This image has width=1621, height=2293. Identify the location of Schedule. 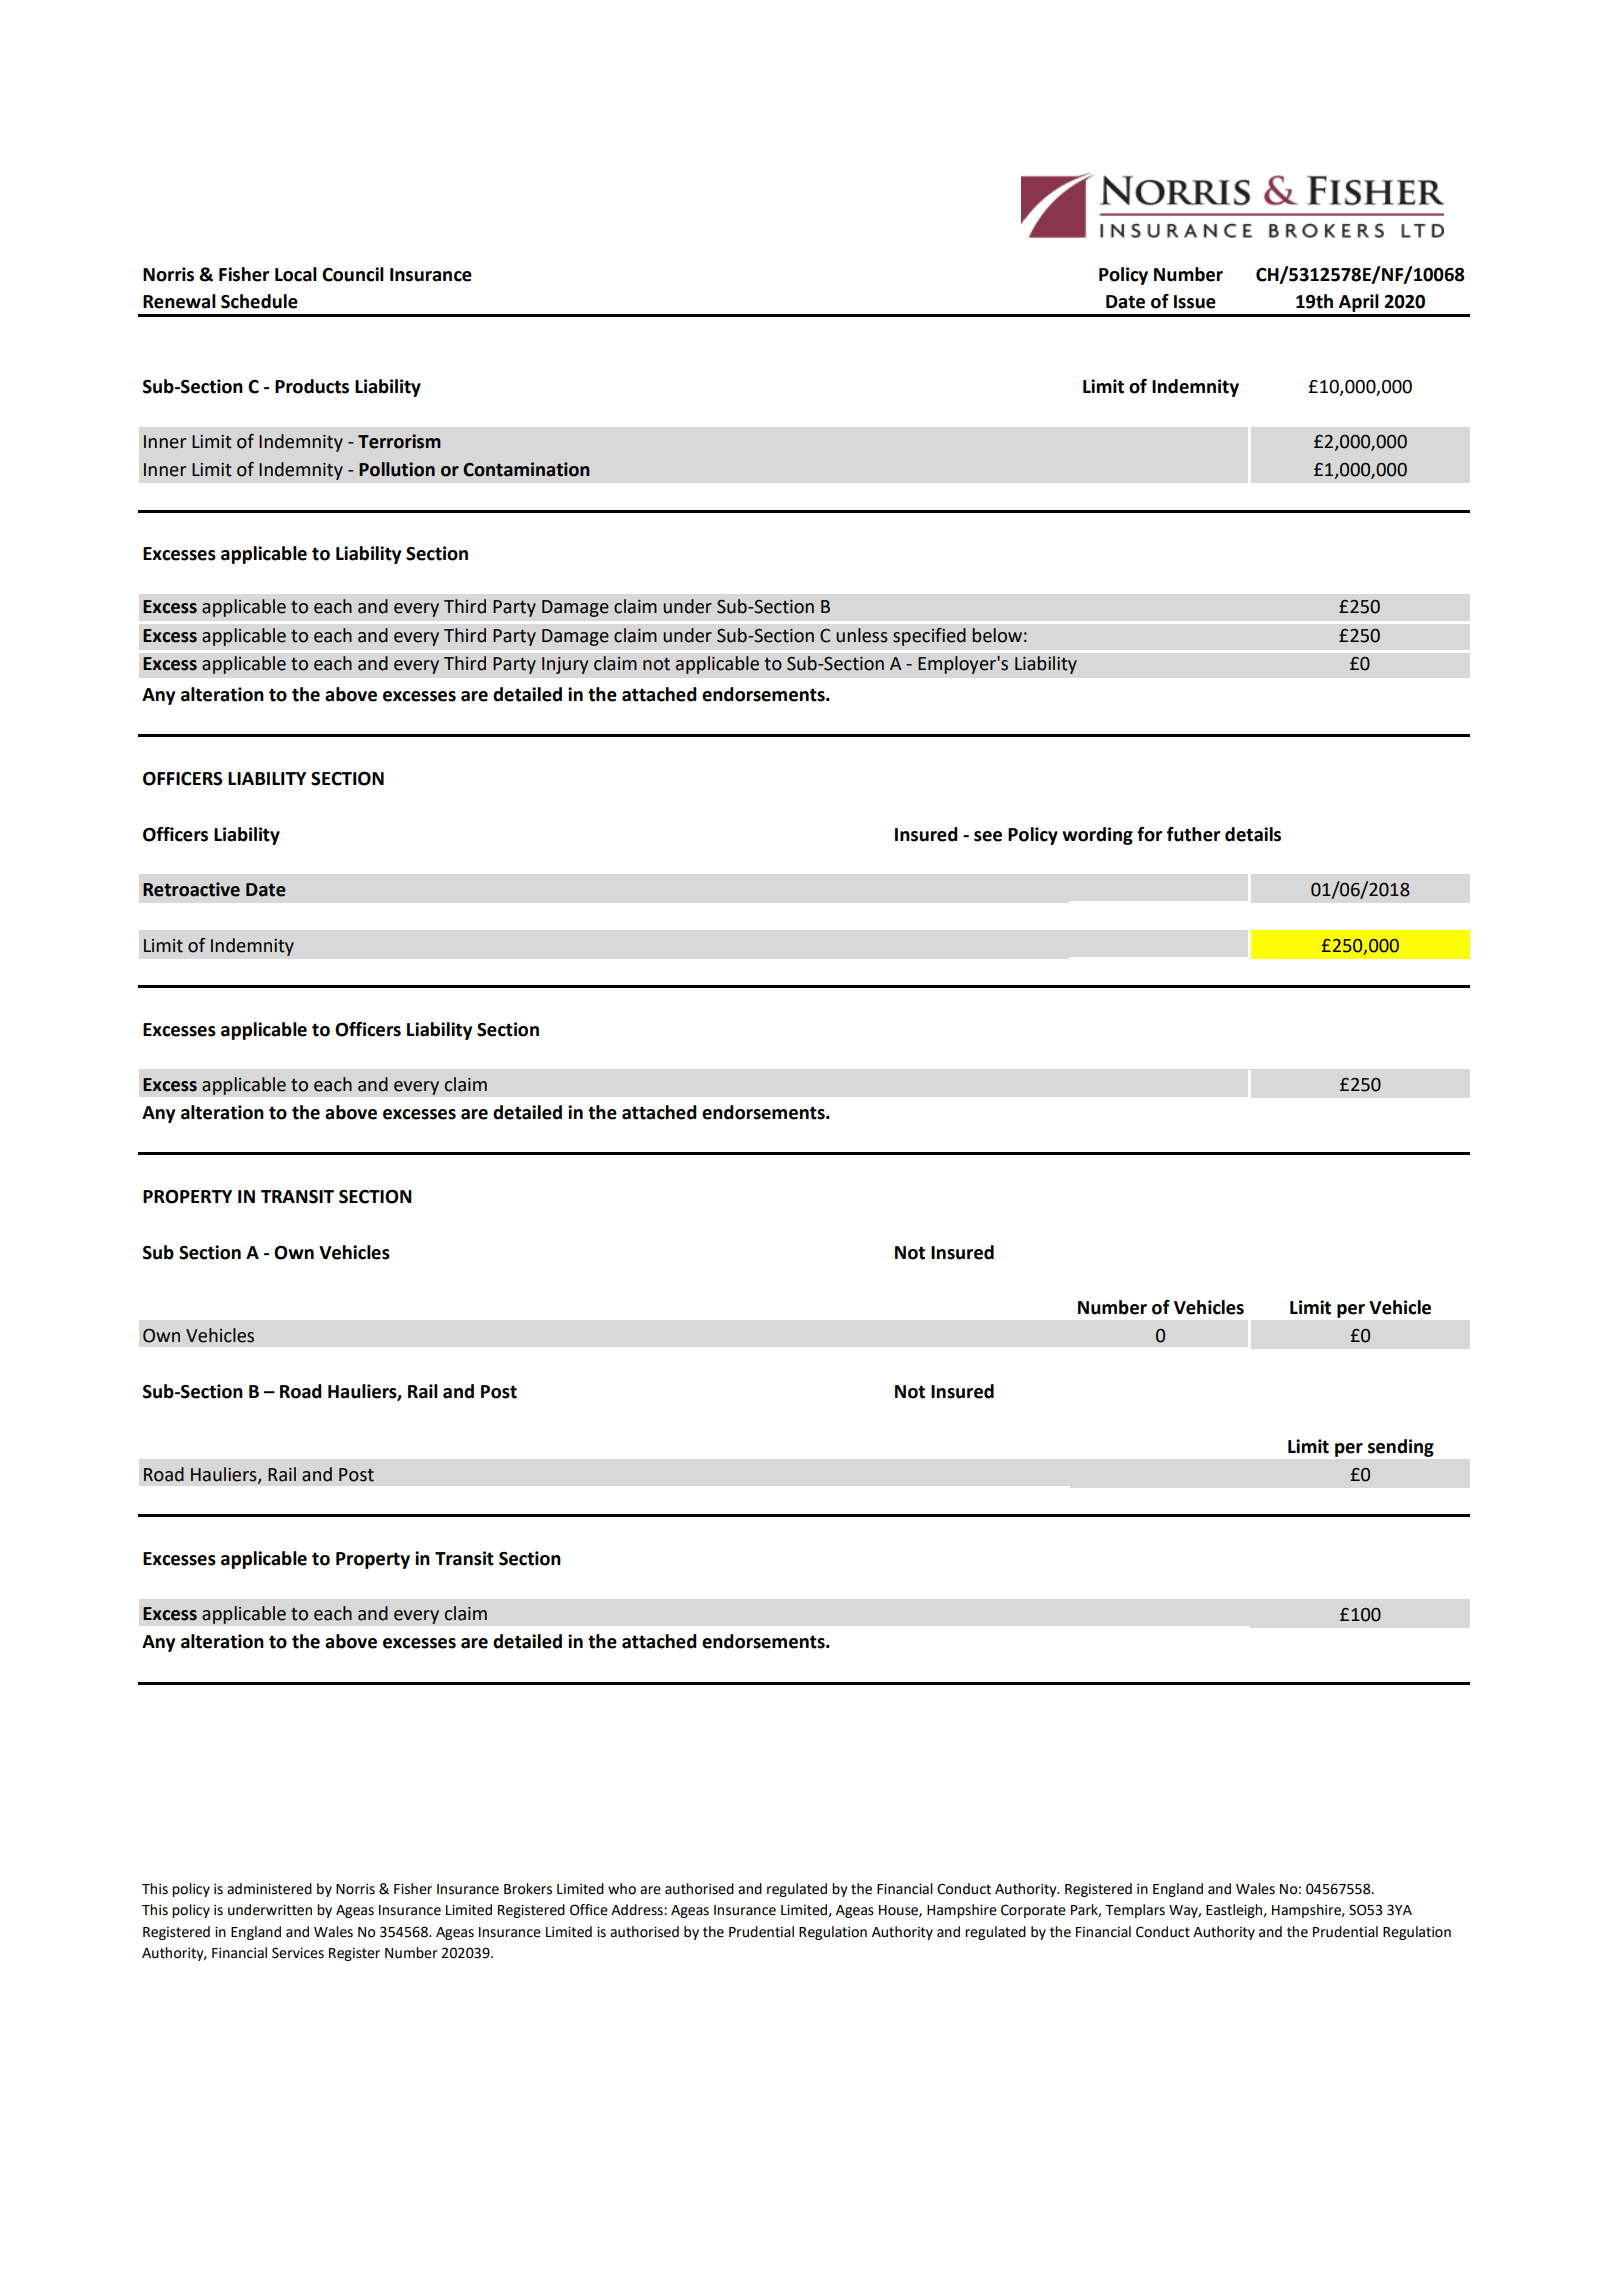
(259, 301).
